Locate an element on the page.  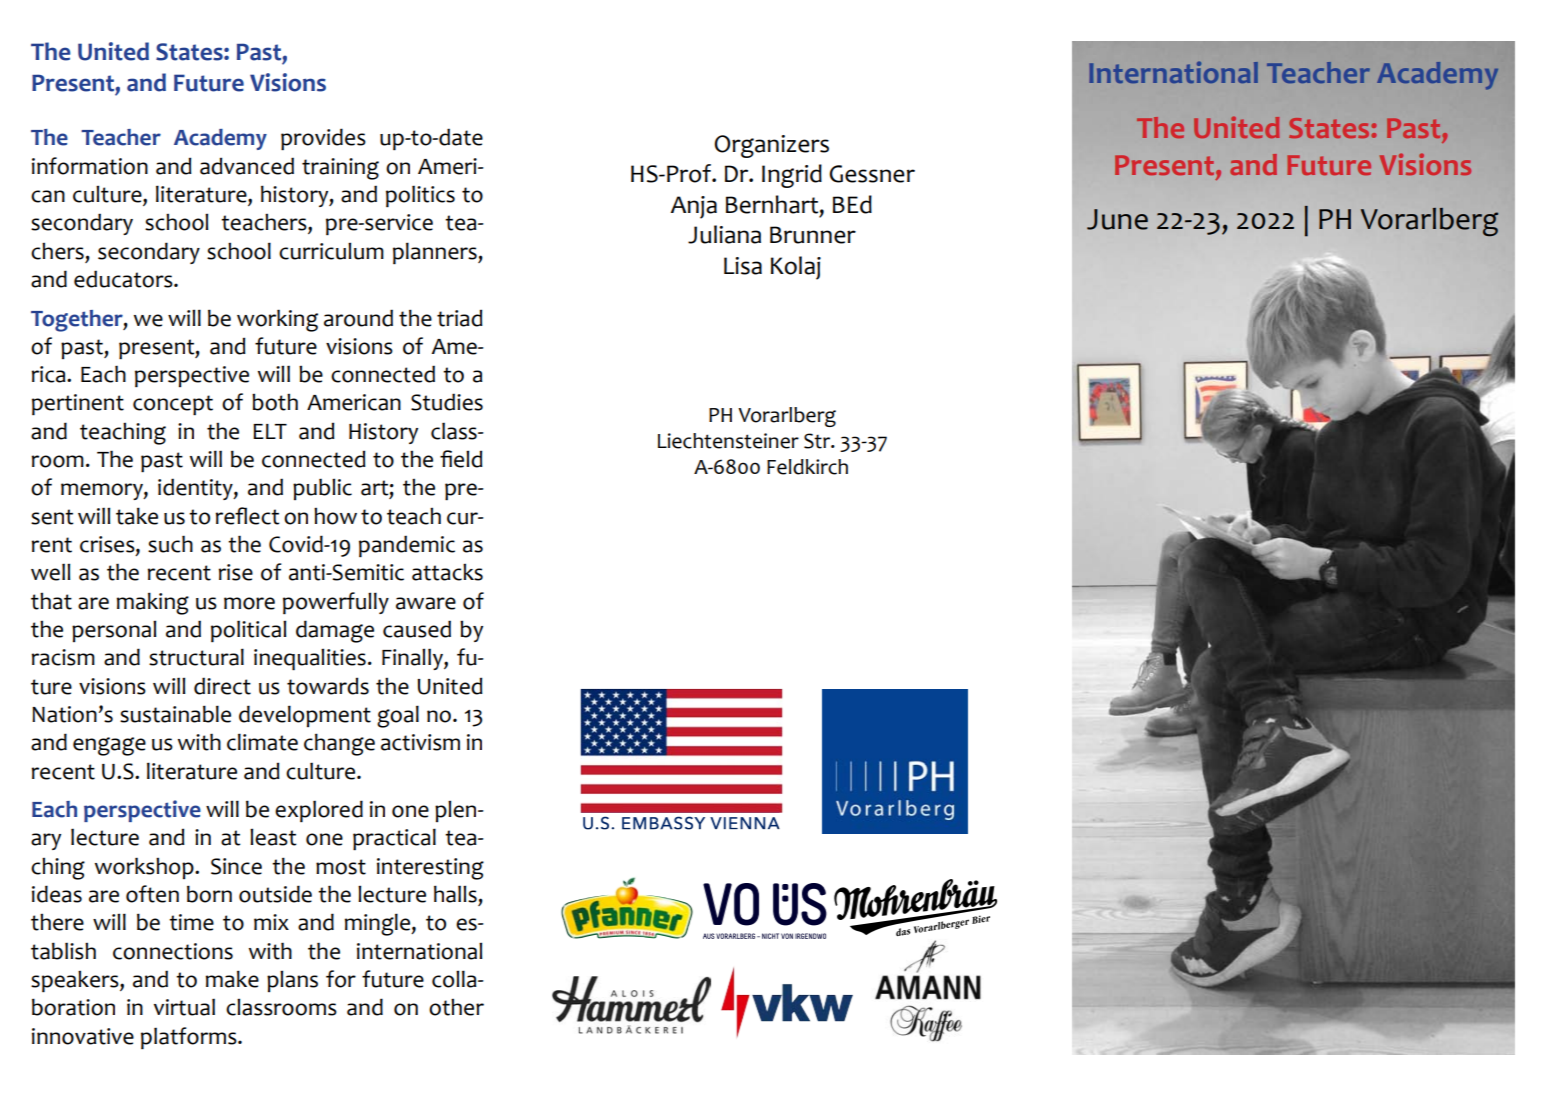
field is located at coordinates (461, 459).
